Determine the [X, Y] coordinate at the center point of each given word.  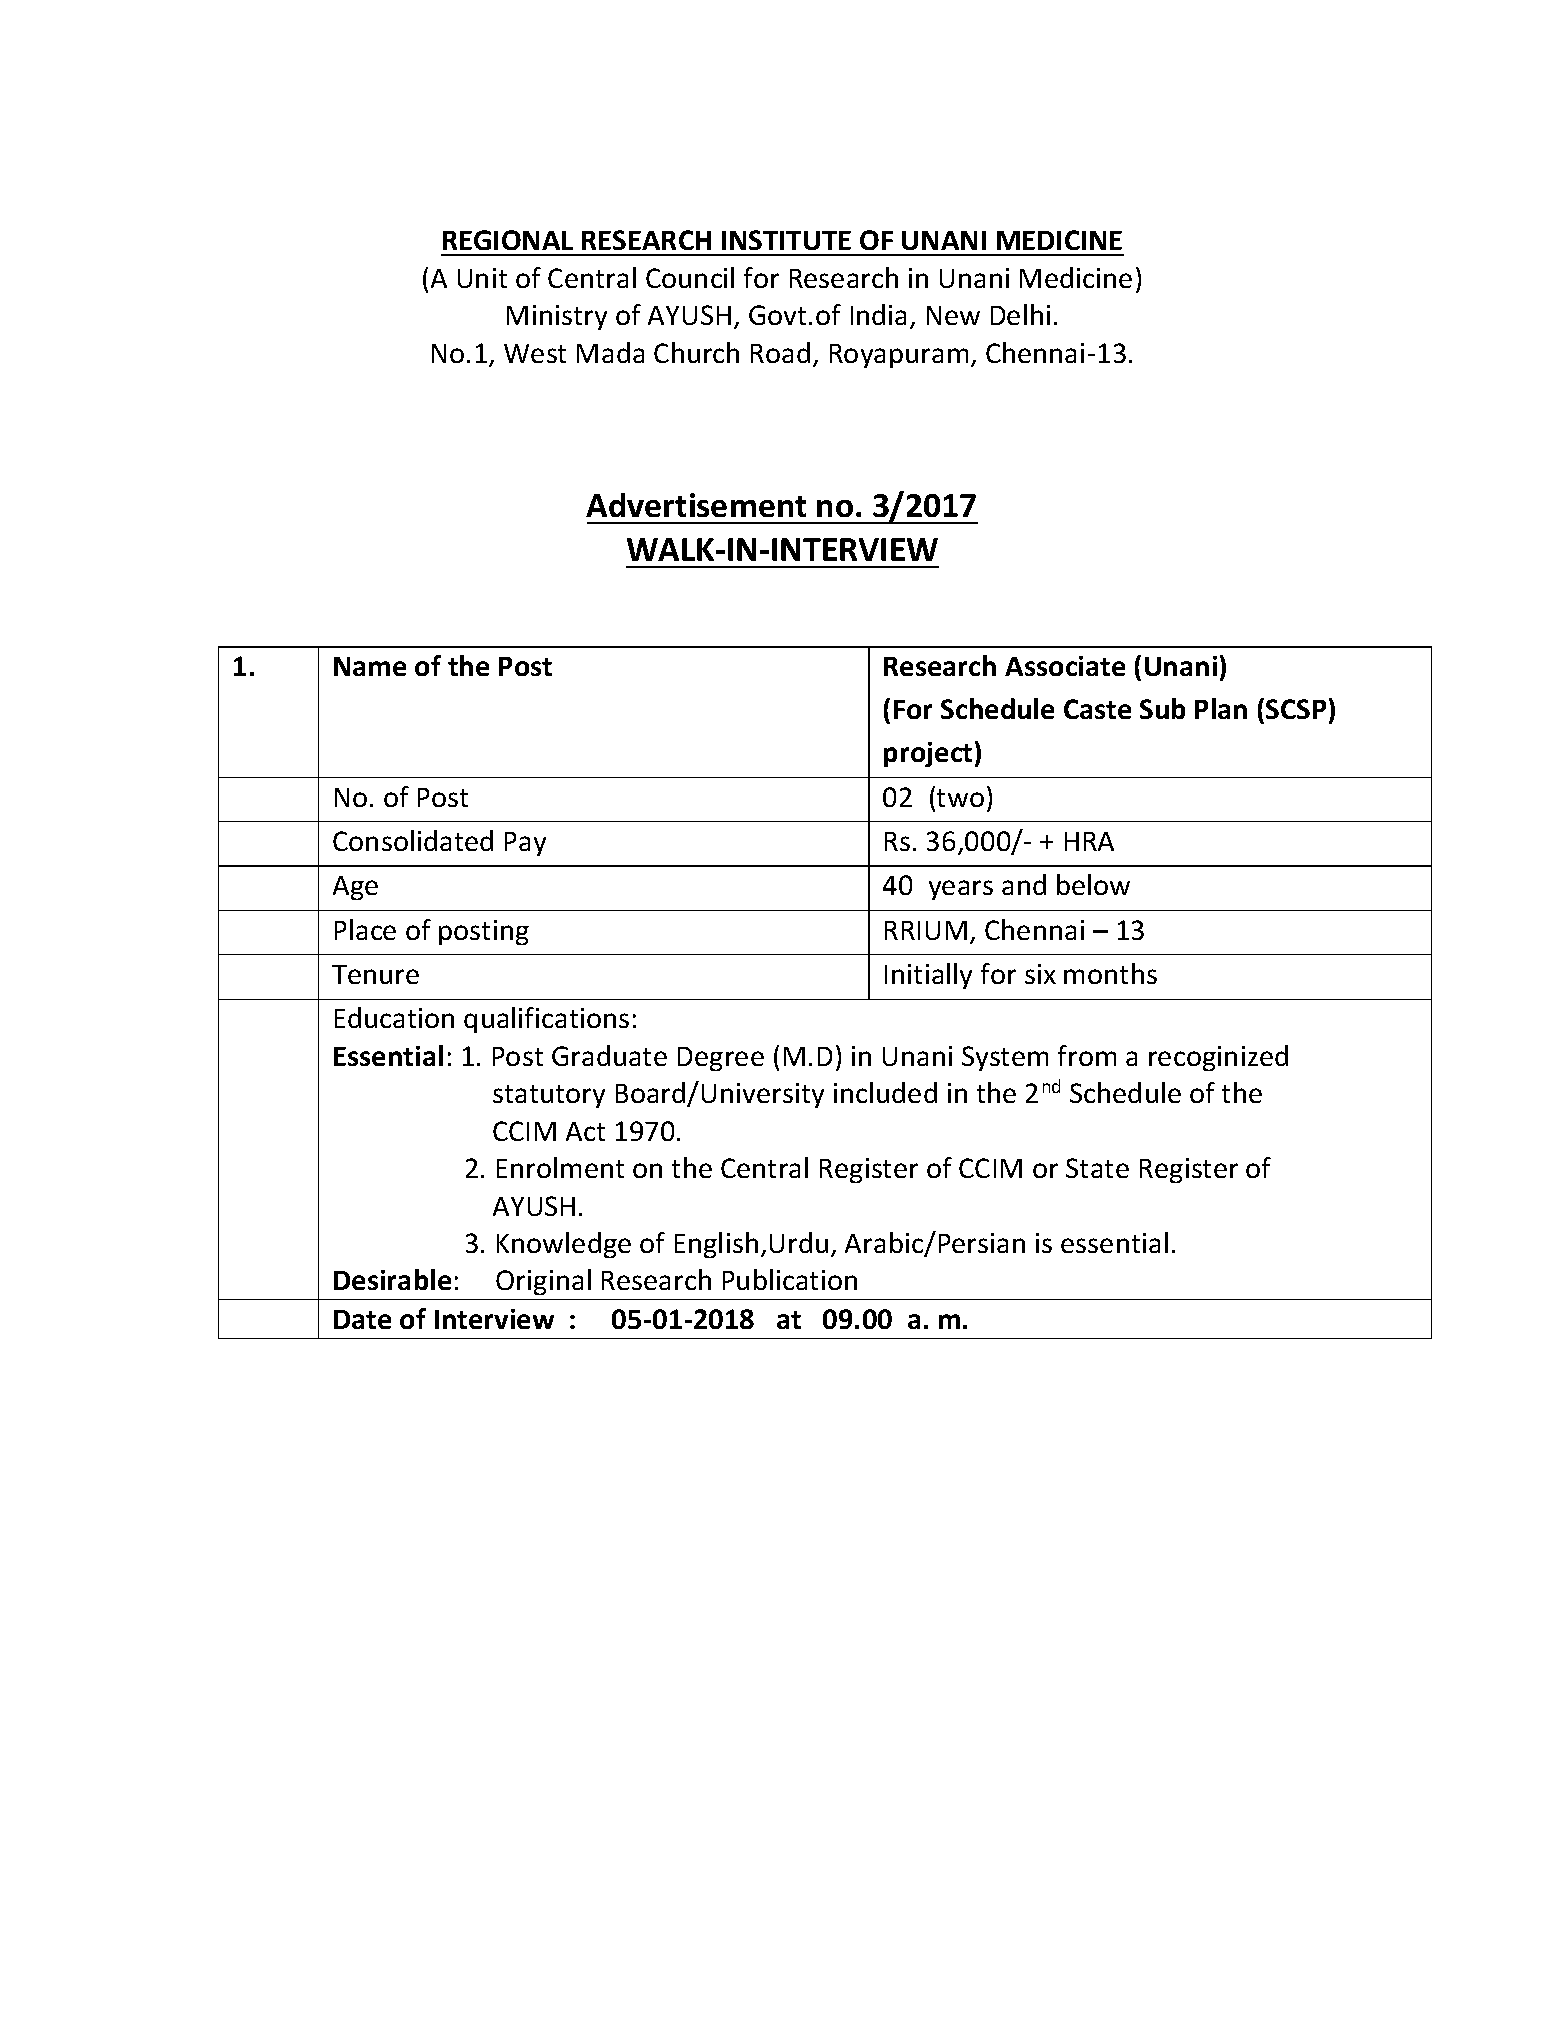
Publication [790, 1279]
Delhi [1020, 314]
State [1097, 1168]
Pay [525, 844]
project [928, 754]
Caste [1097, 709]
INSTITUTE [786, 240]
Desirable [392, 1279]
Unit [482, 278]
